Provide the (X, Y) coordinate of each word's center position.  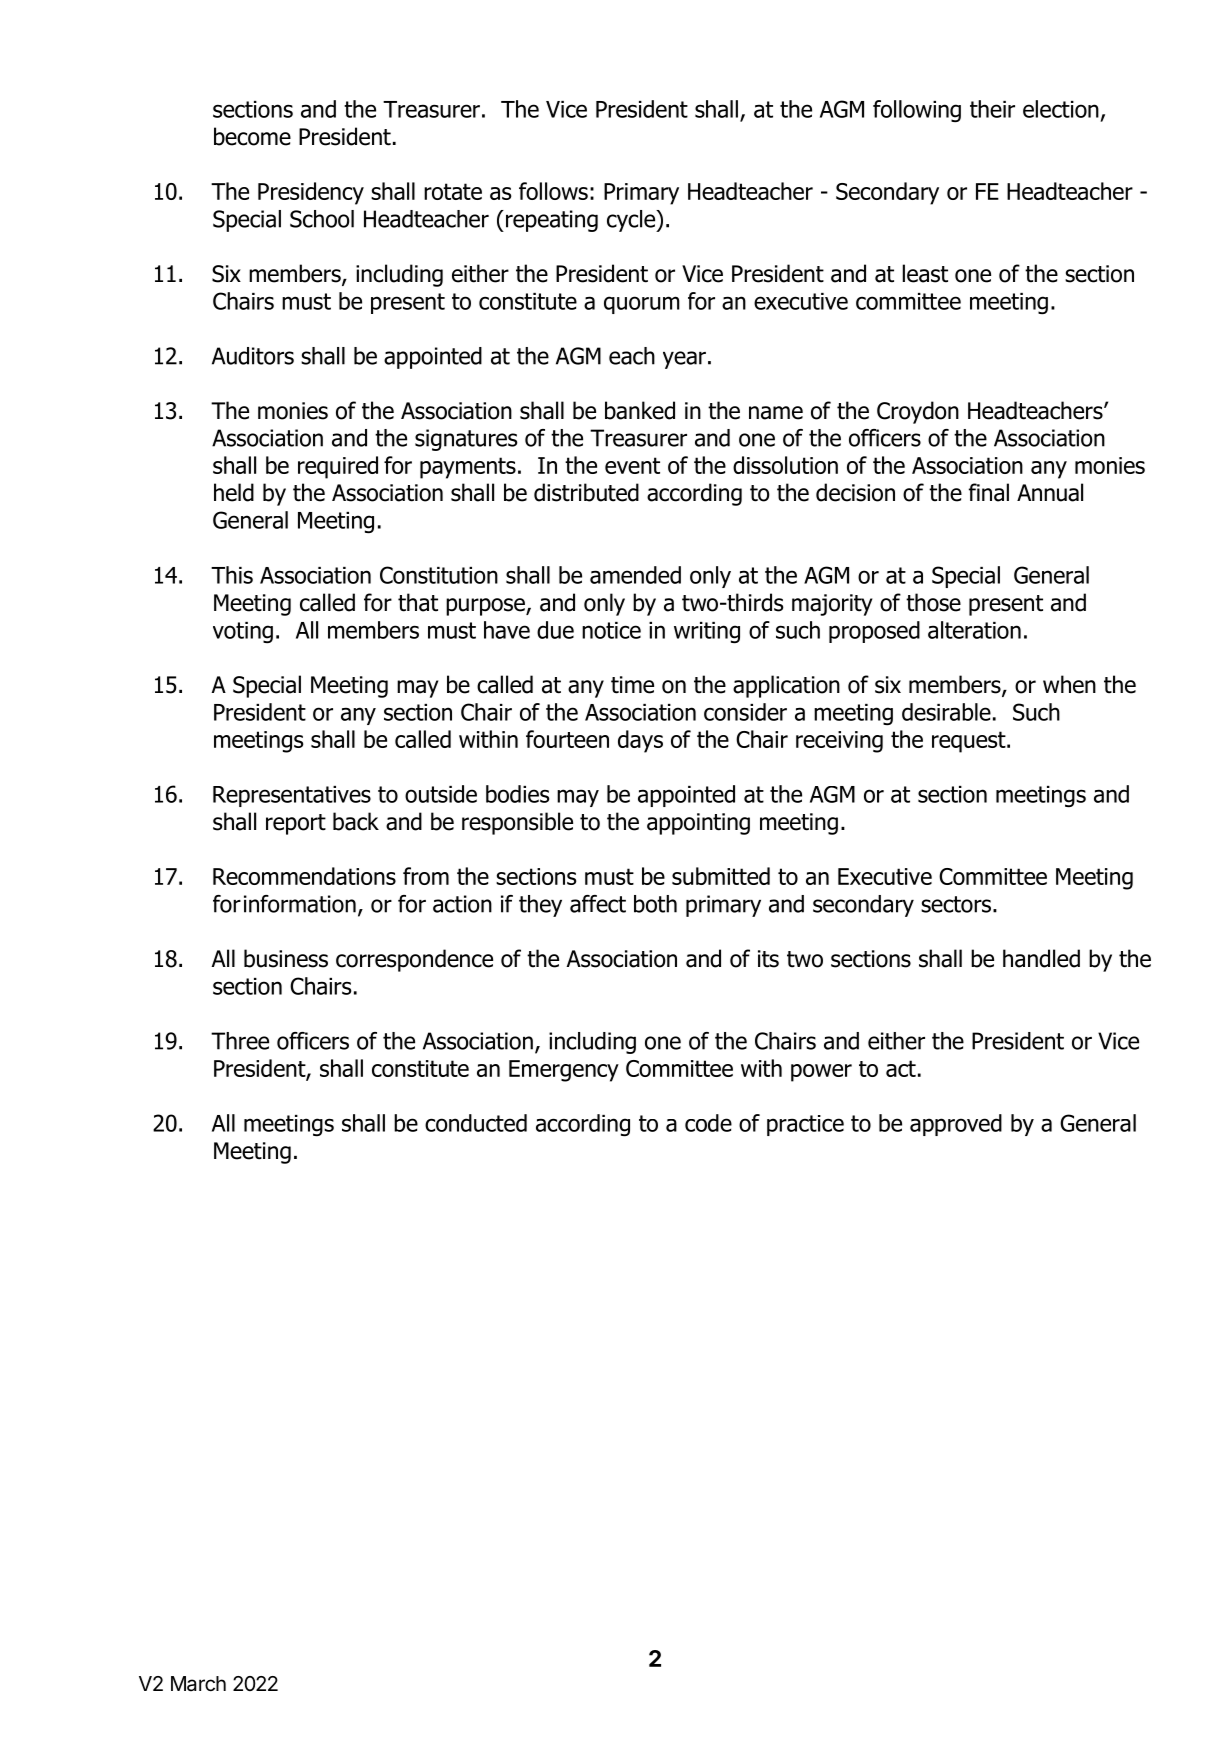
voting (243, 632)
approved (956, 1125)
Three (240, 1041)
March (198, 1684)
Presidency (311, 193)
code (708, 1123)
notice (611, 630)
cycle (632, 221)
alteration (974, 630)
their (992, 109)
